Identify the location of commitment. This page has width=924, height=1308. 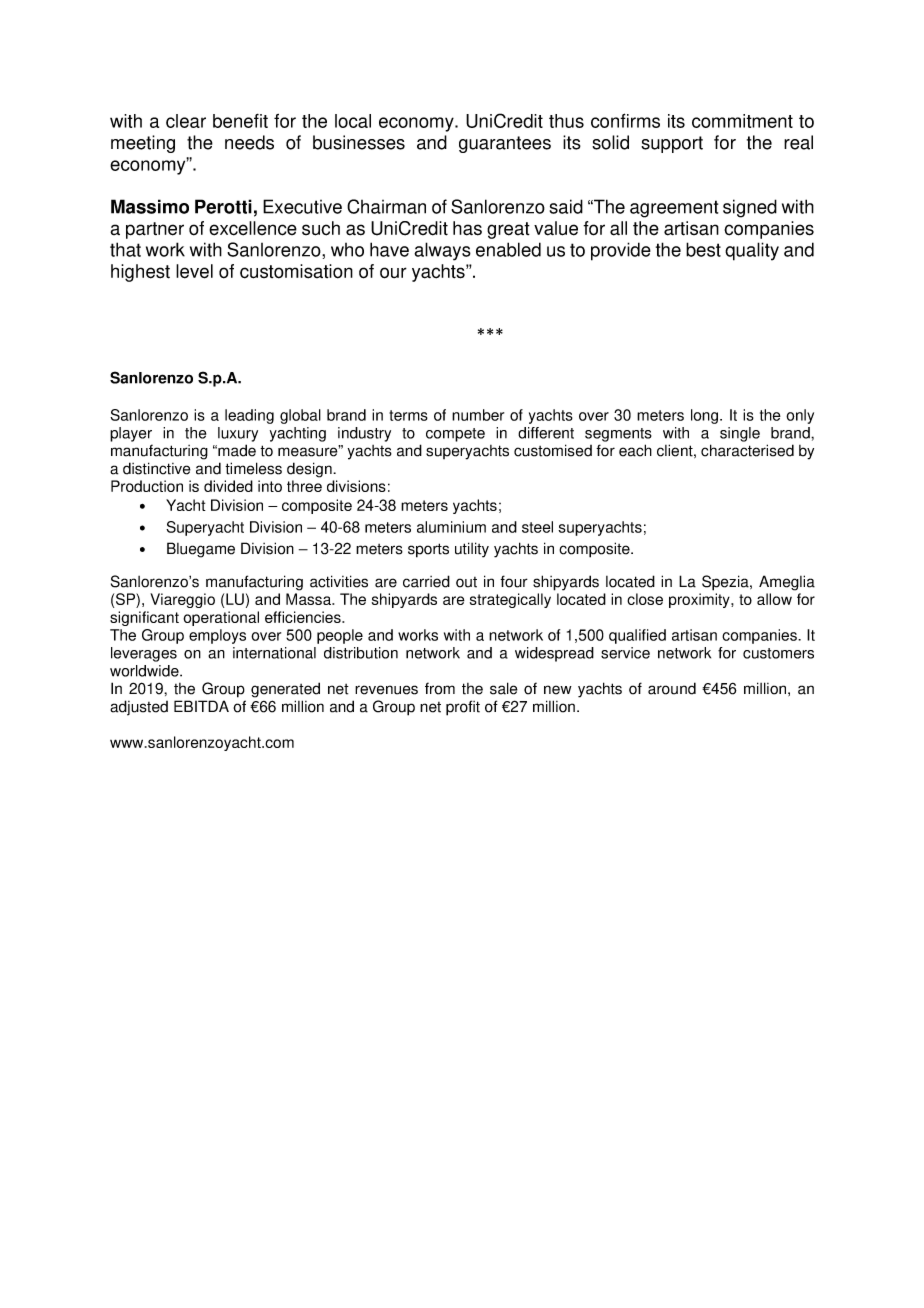
(742, 121).
